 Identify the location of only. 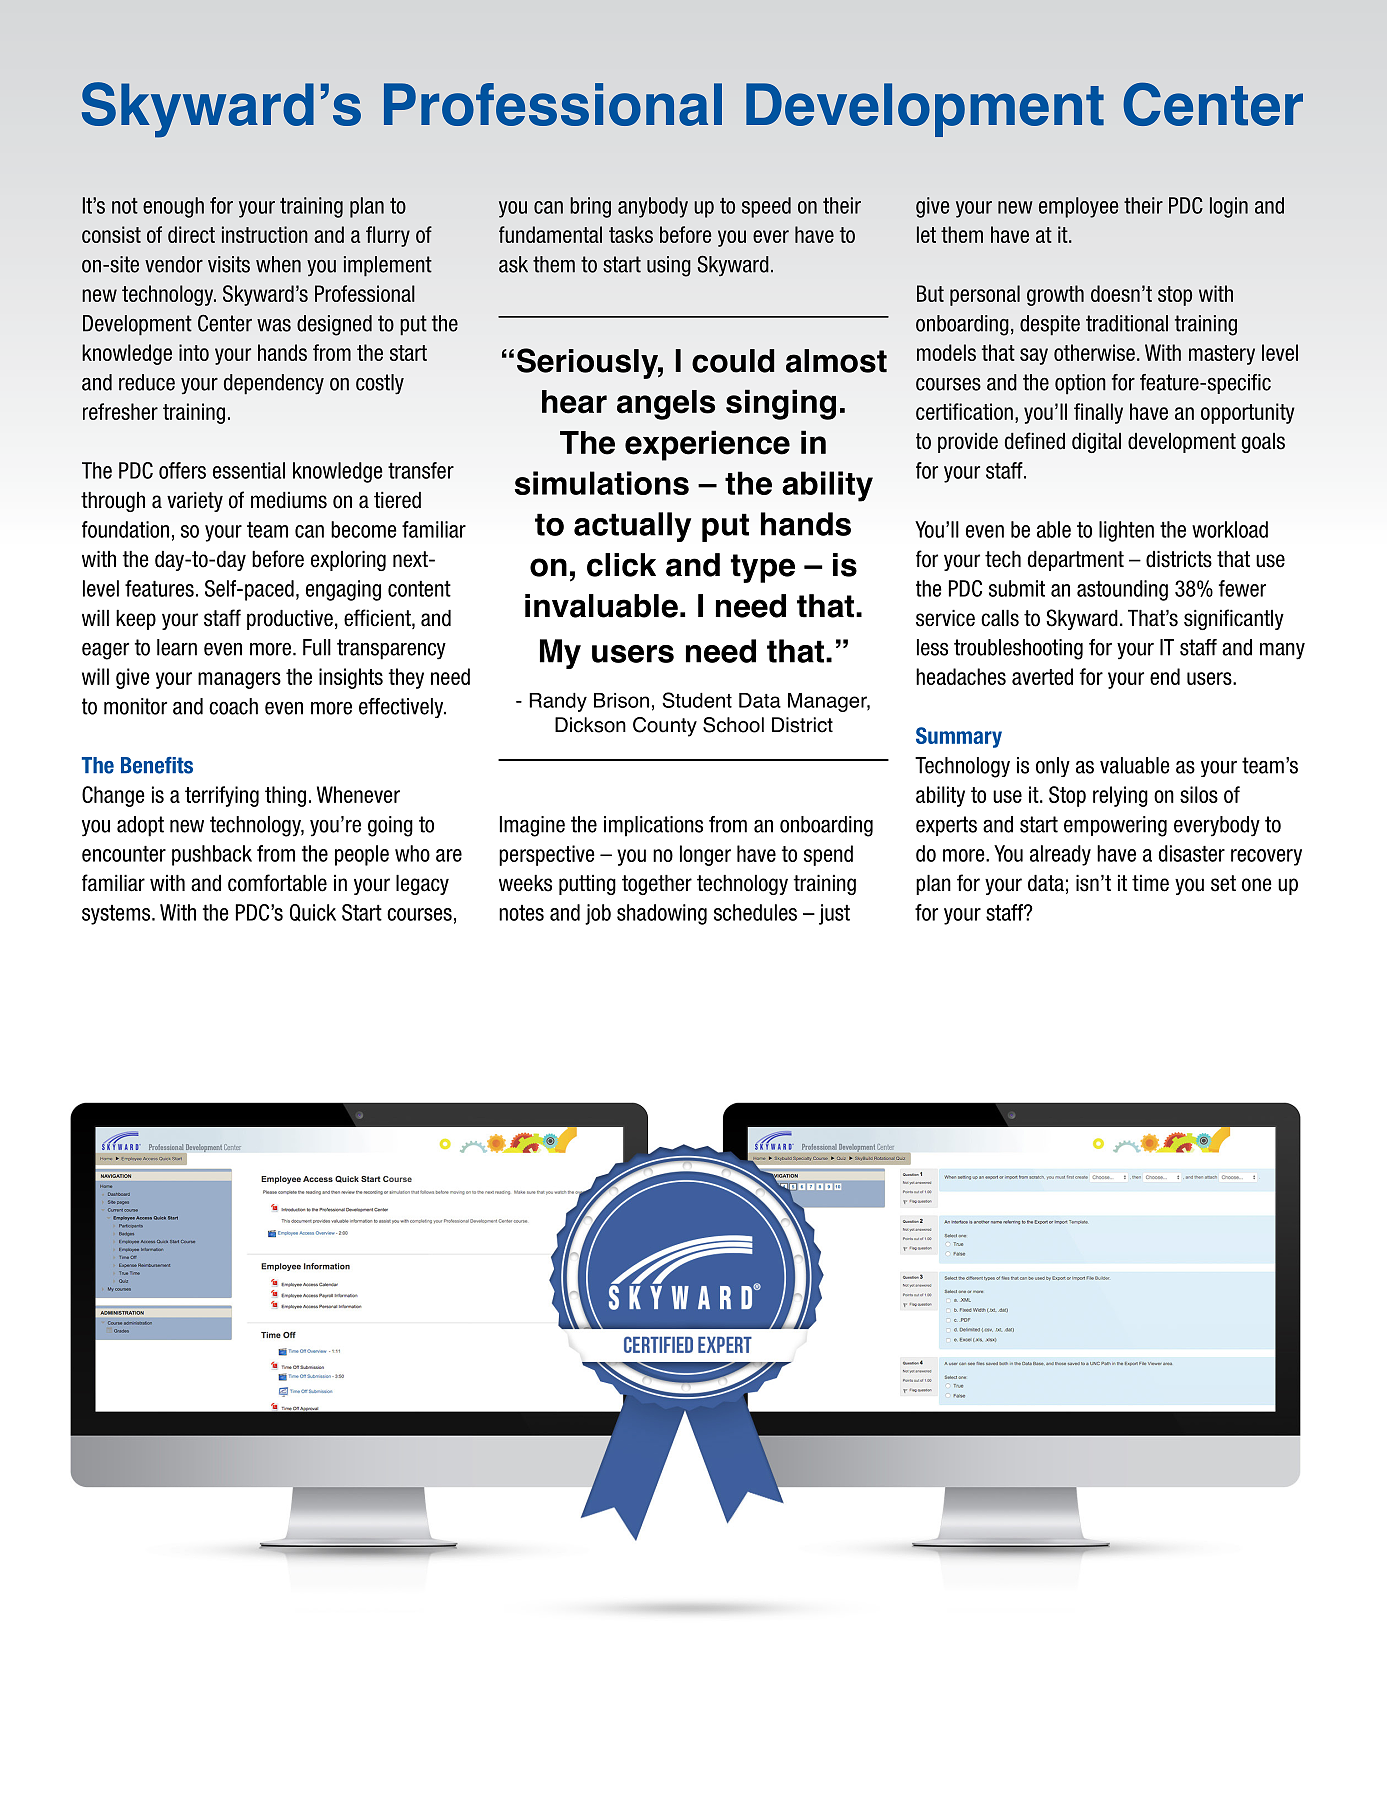
(1053, 767).
